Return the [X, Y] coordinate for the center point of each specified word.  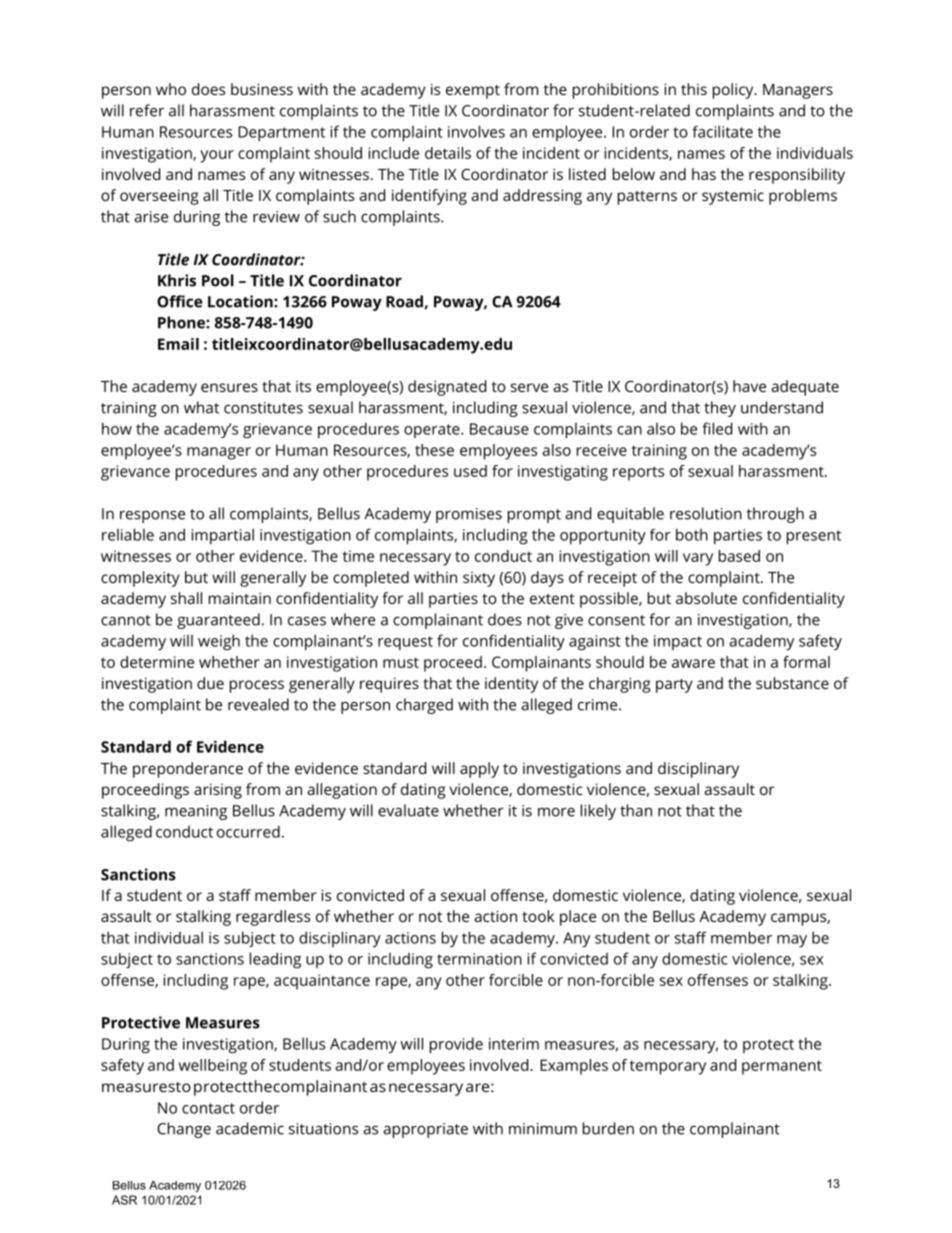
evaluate [408, 810]
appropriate [425, 1130]
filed [717, 428]
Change [184, 1130]
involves [476, 131]
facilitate [722, 131]
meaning [196, 812]
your [217, 156]
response [152, 517]
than [636, 810]
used [470, 471]
